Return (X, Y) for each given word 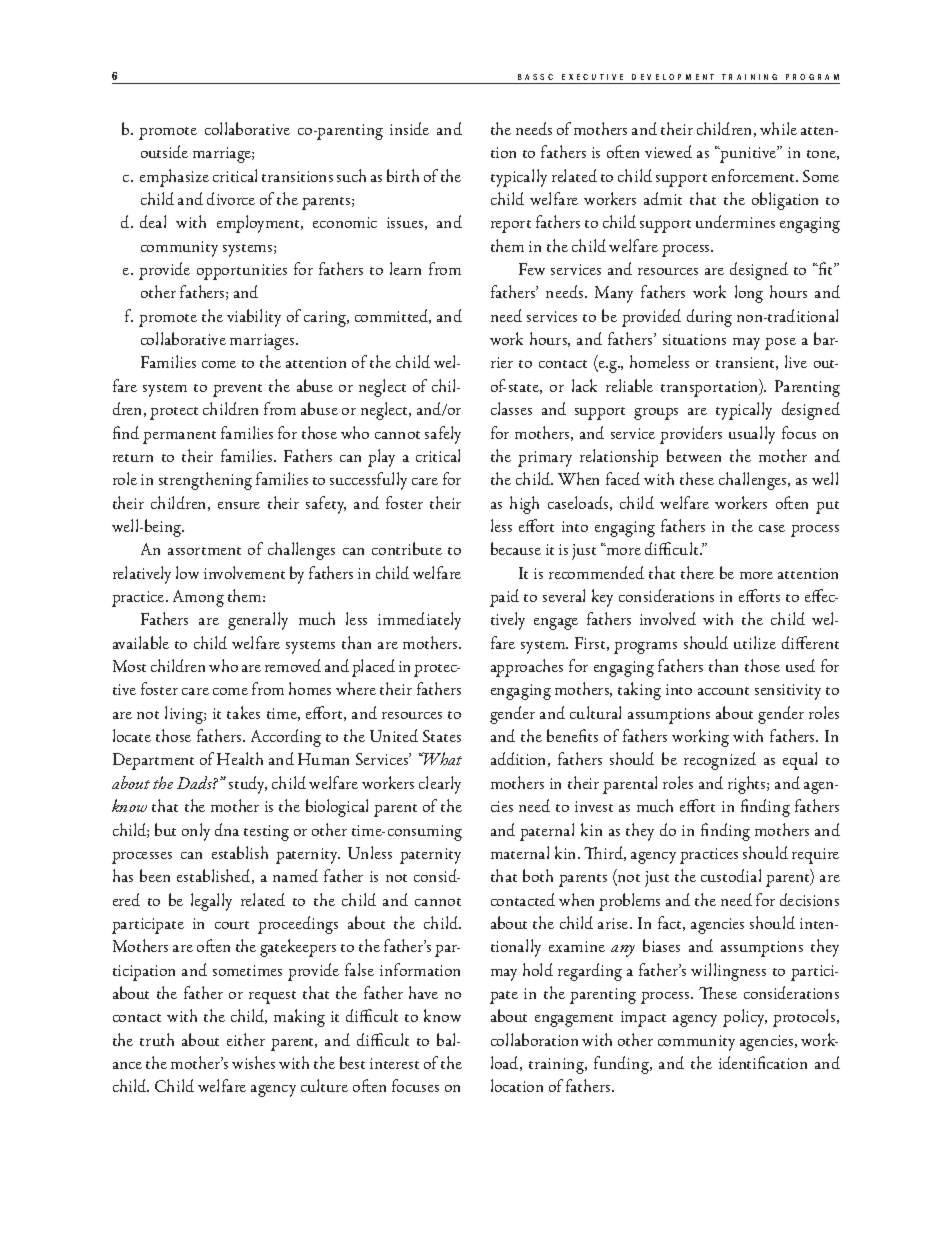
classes (511, 408)
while (778, 128)
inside (409, 128)
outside (164, 151)
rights (748, 785)
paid (504, 598)
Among (198, 598)
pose (780, 344)
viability (254, 318)
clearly (440, 785)
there (697, 572)
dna (227, 829)
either (246, 1039)
